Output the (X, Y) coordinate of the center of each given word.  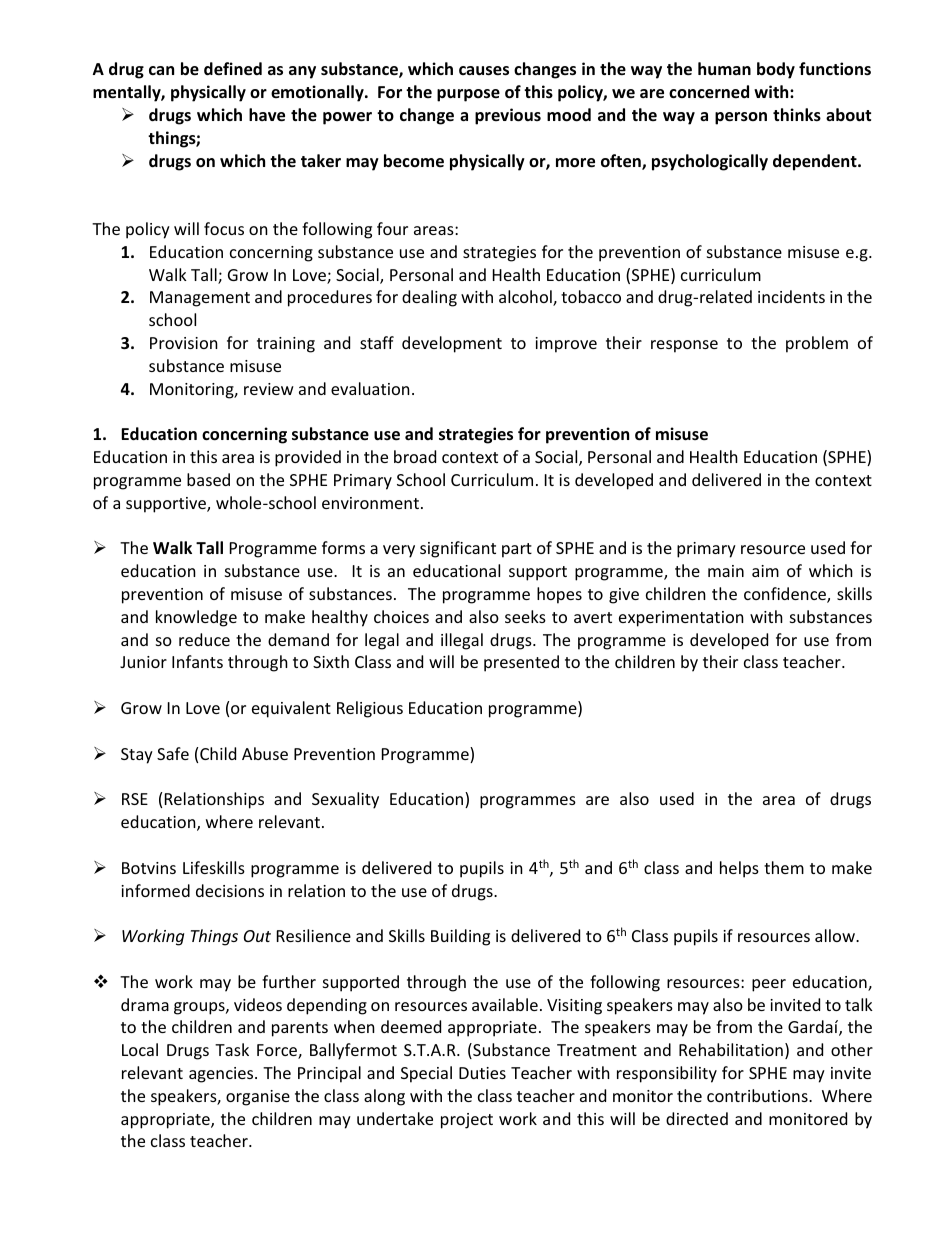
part (517, 550)
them (784, 867)
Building (460, 937)
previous (508, 116)
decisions (230, 890)
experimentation (681, 619)
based (208, 479)
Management (200, 299)
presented (521, 663)
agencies (222, 1075)
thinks (797, 115)
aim (765, 571)
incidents (791, 296)
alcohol (526, 298)
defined (233, 69)
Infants (197, 661)
